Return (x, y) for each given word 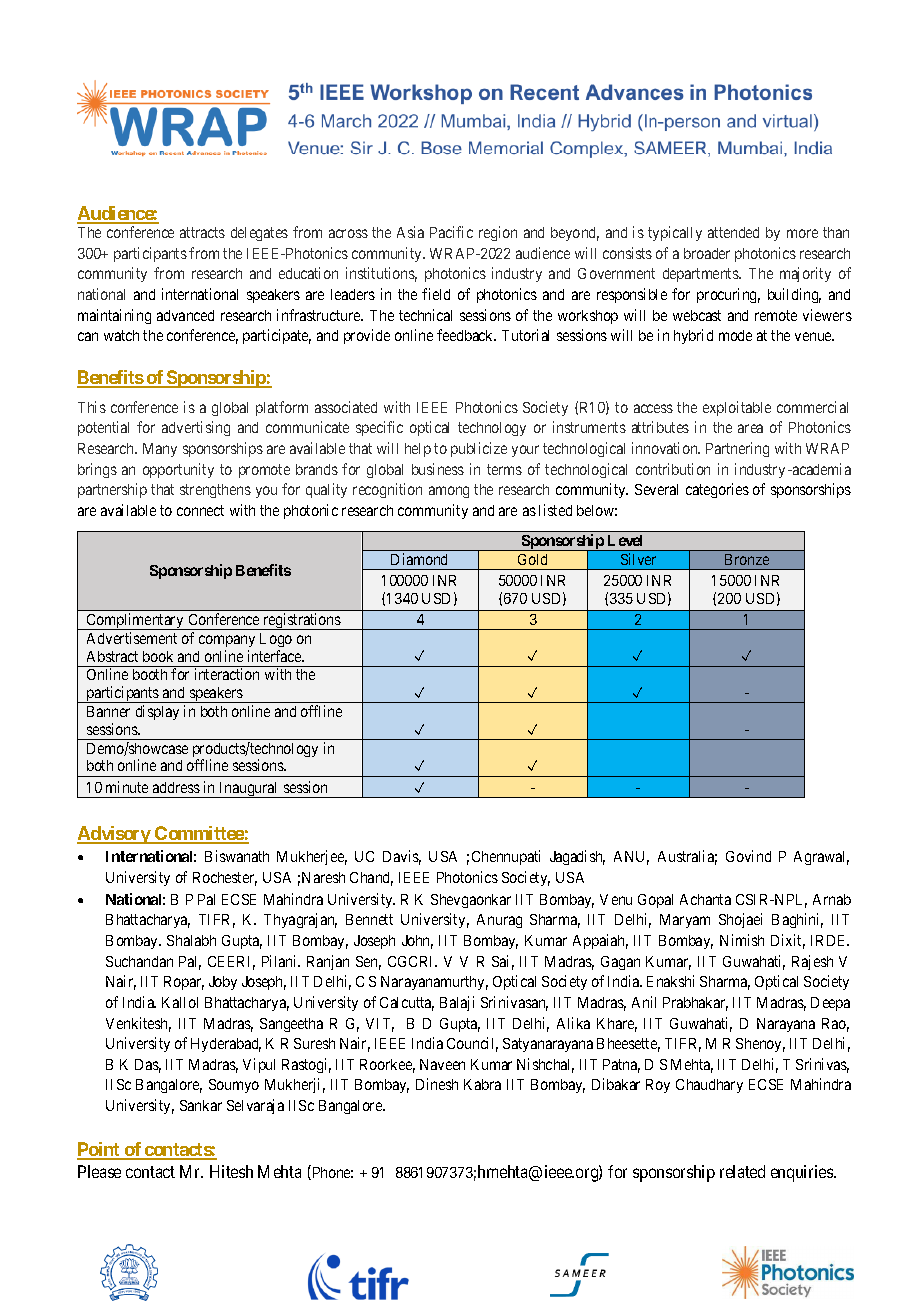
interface (276, 656)
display (157, 712)
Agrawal (821, 858)
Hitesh (231, 1171)
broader (707, 253)
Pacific (451, 232)
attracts (202, 232)
